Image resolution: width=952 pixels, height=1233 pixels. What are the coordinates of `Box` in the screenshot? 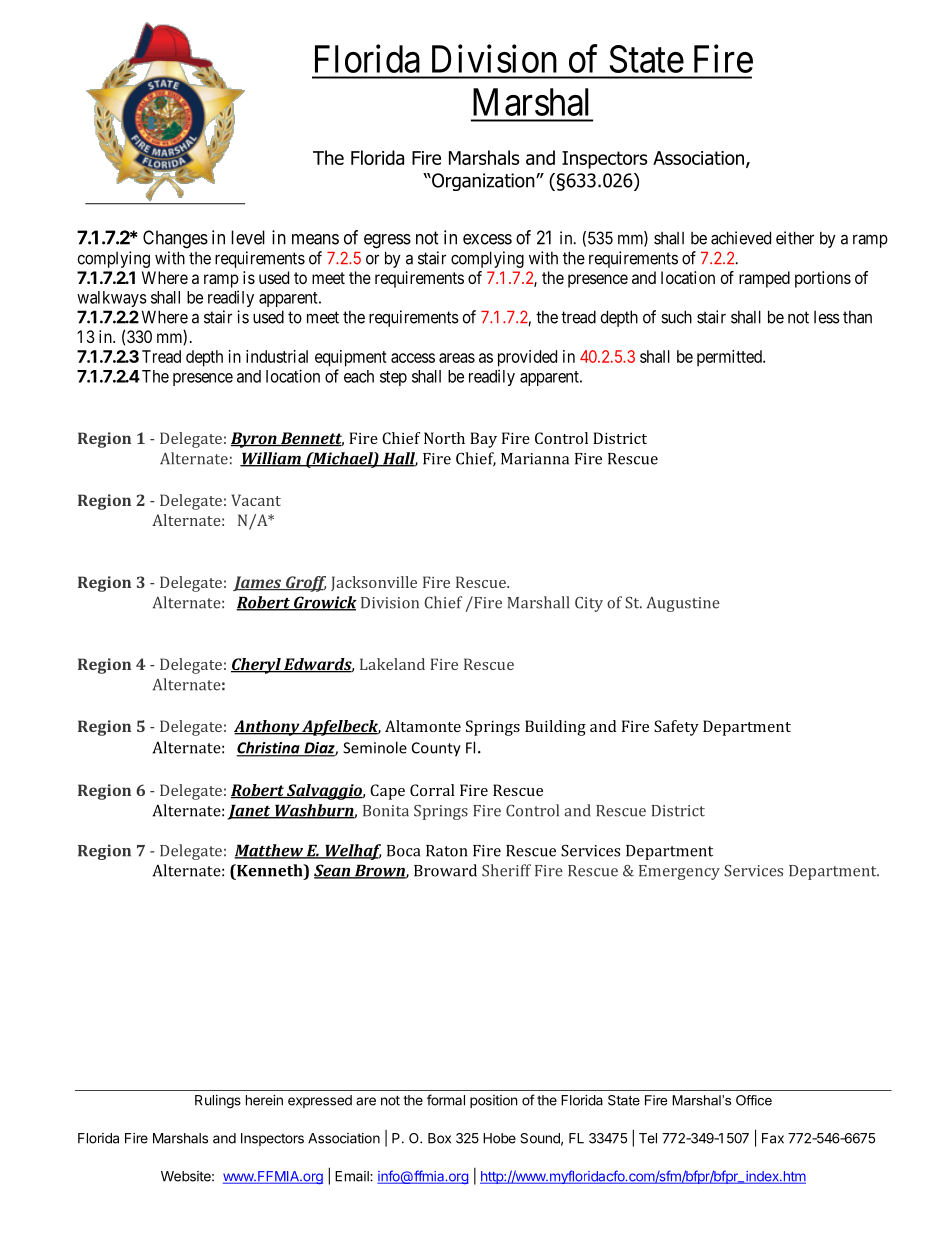 It's located at (439, 1138).
